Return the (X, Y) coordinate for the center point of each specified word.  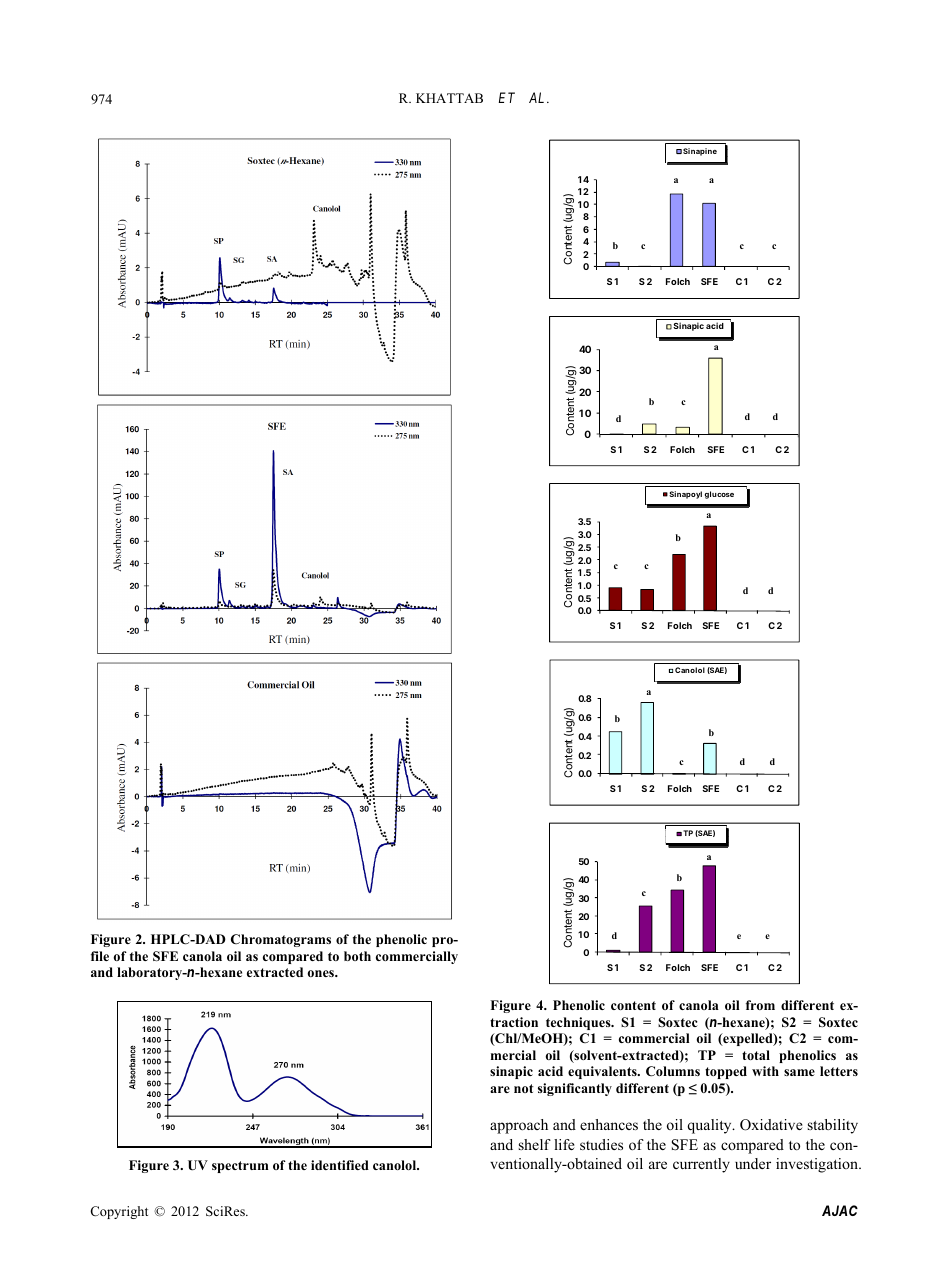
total (756, 1055)
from (760, 1005)
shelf (535, 1144)
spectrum (240, 1167)
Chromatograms (281, 940)
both (357, 956)
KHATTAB (449, 98)
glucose (719, 495)
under (753, 1163)
